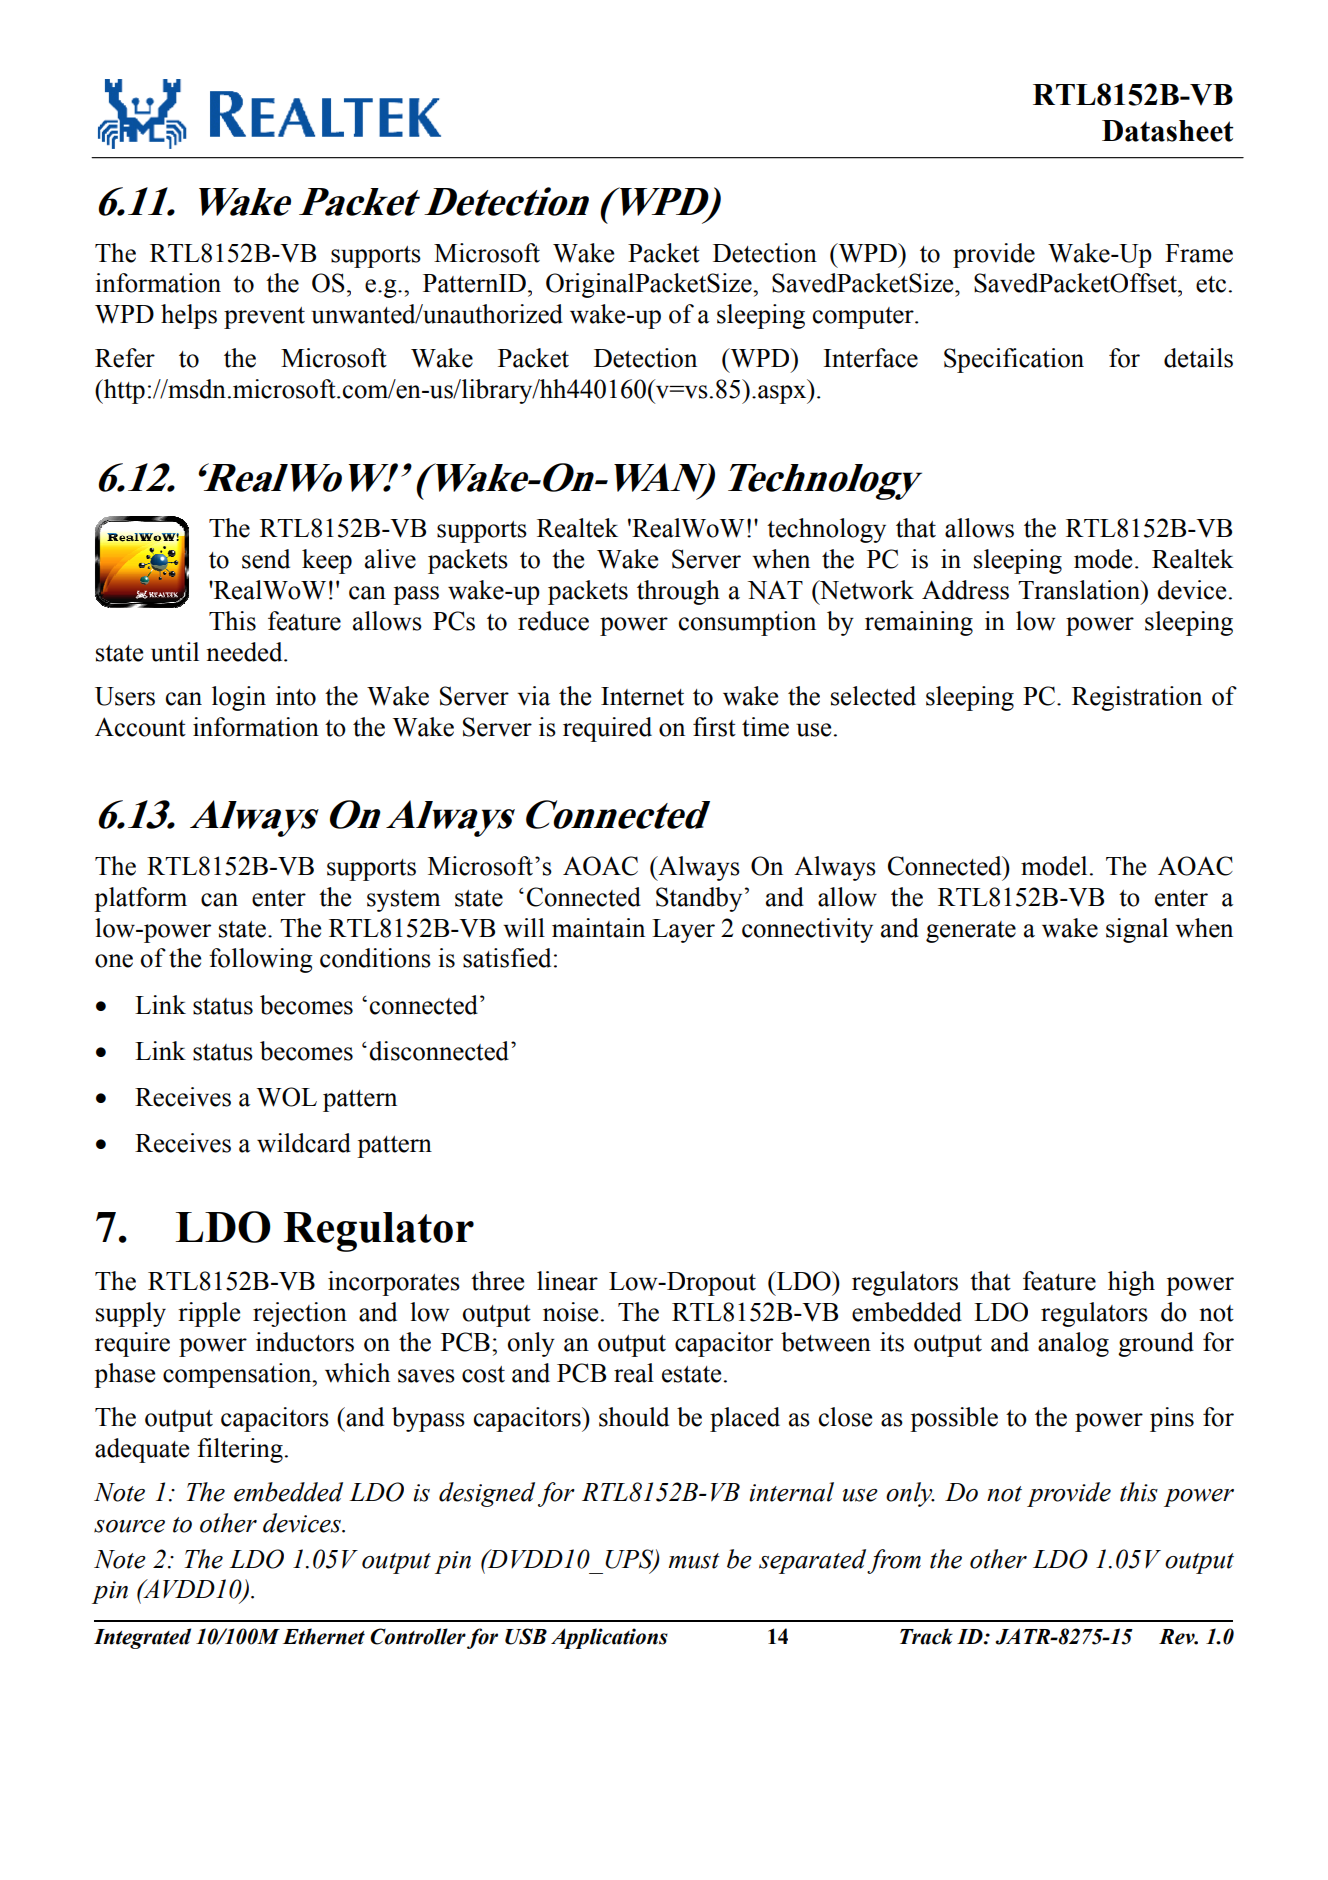  I want to click on Internet, so click(642, 696).
